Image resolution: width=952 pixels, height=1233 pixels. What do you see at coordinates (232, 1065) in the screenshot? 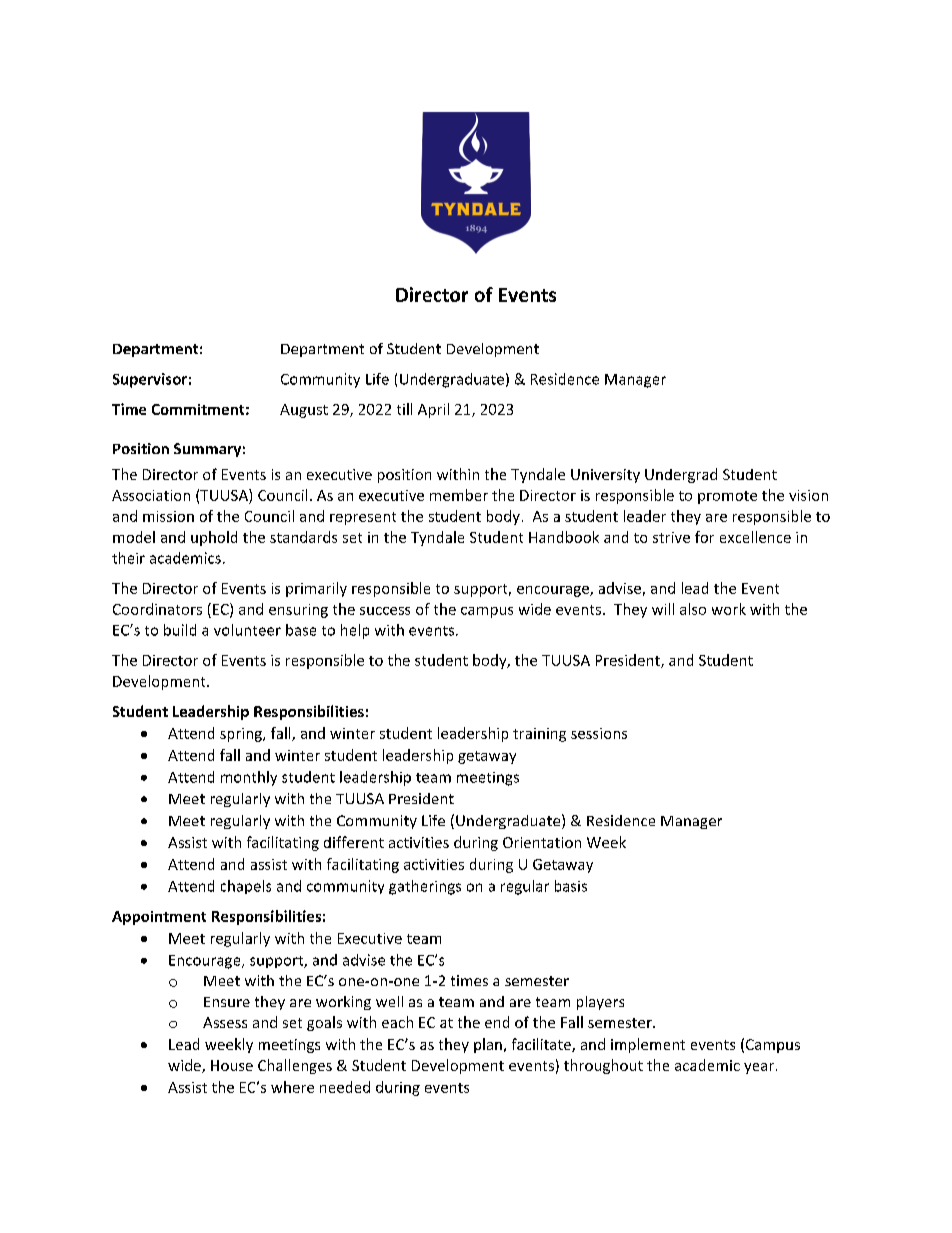
I see `House` at bounding box center [232, 1065].
